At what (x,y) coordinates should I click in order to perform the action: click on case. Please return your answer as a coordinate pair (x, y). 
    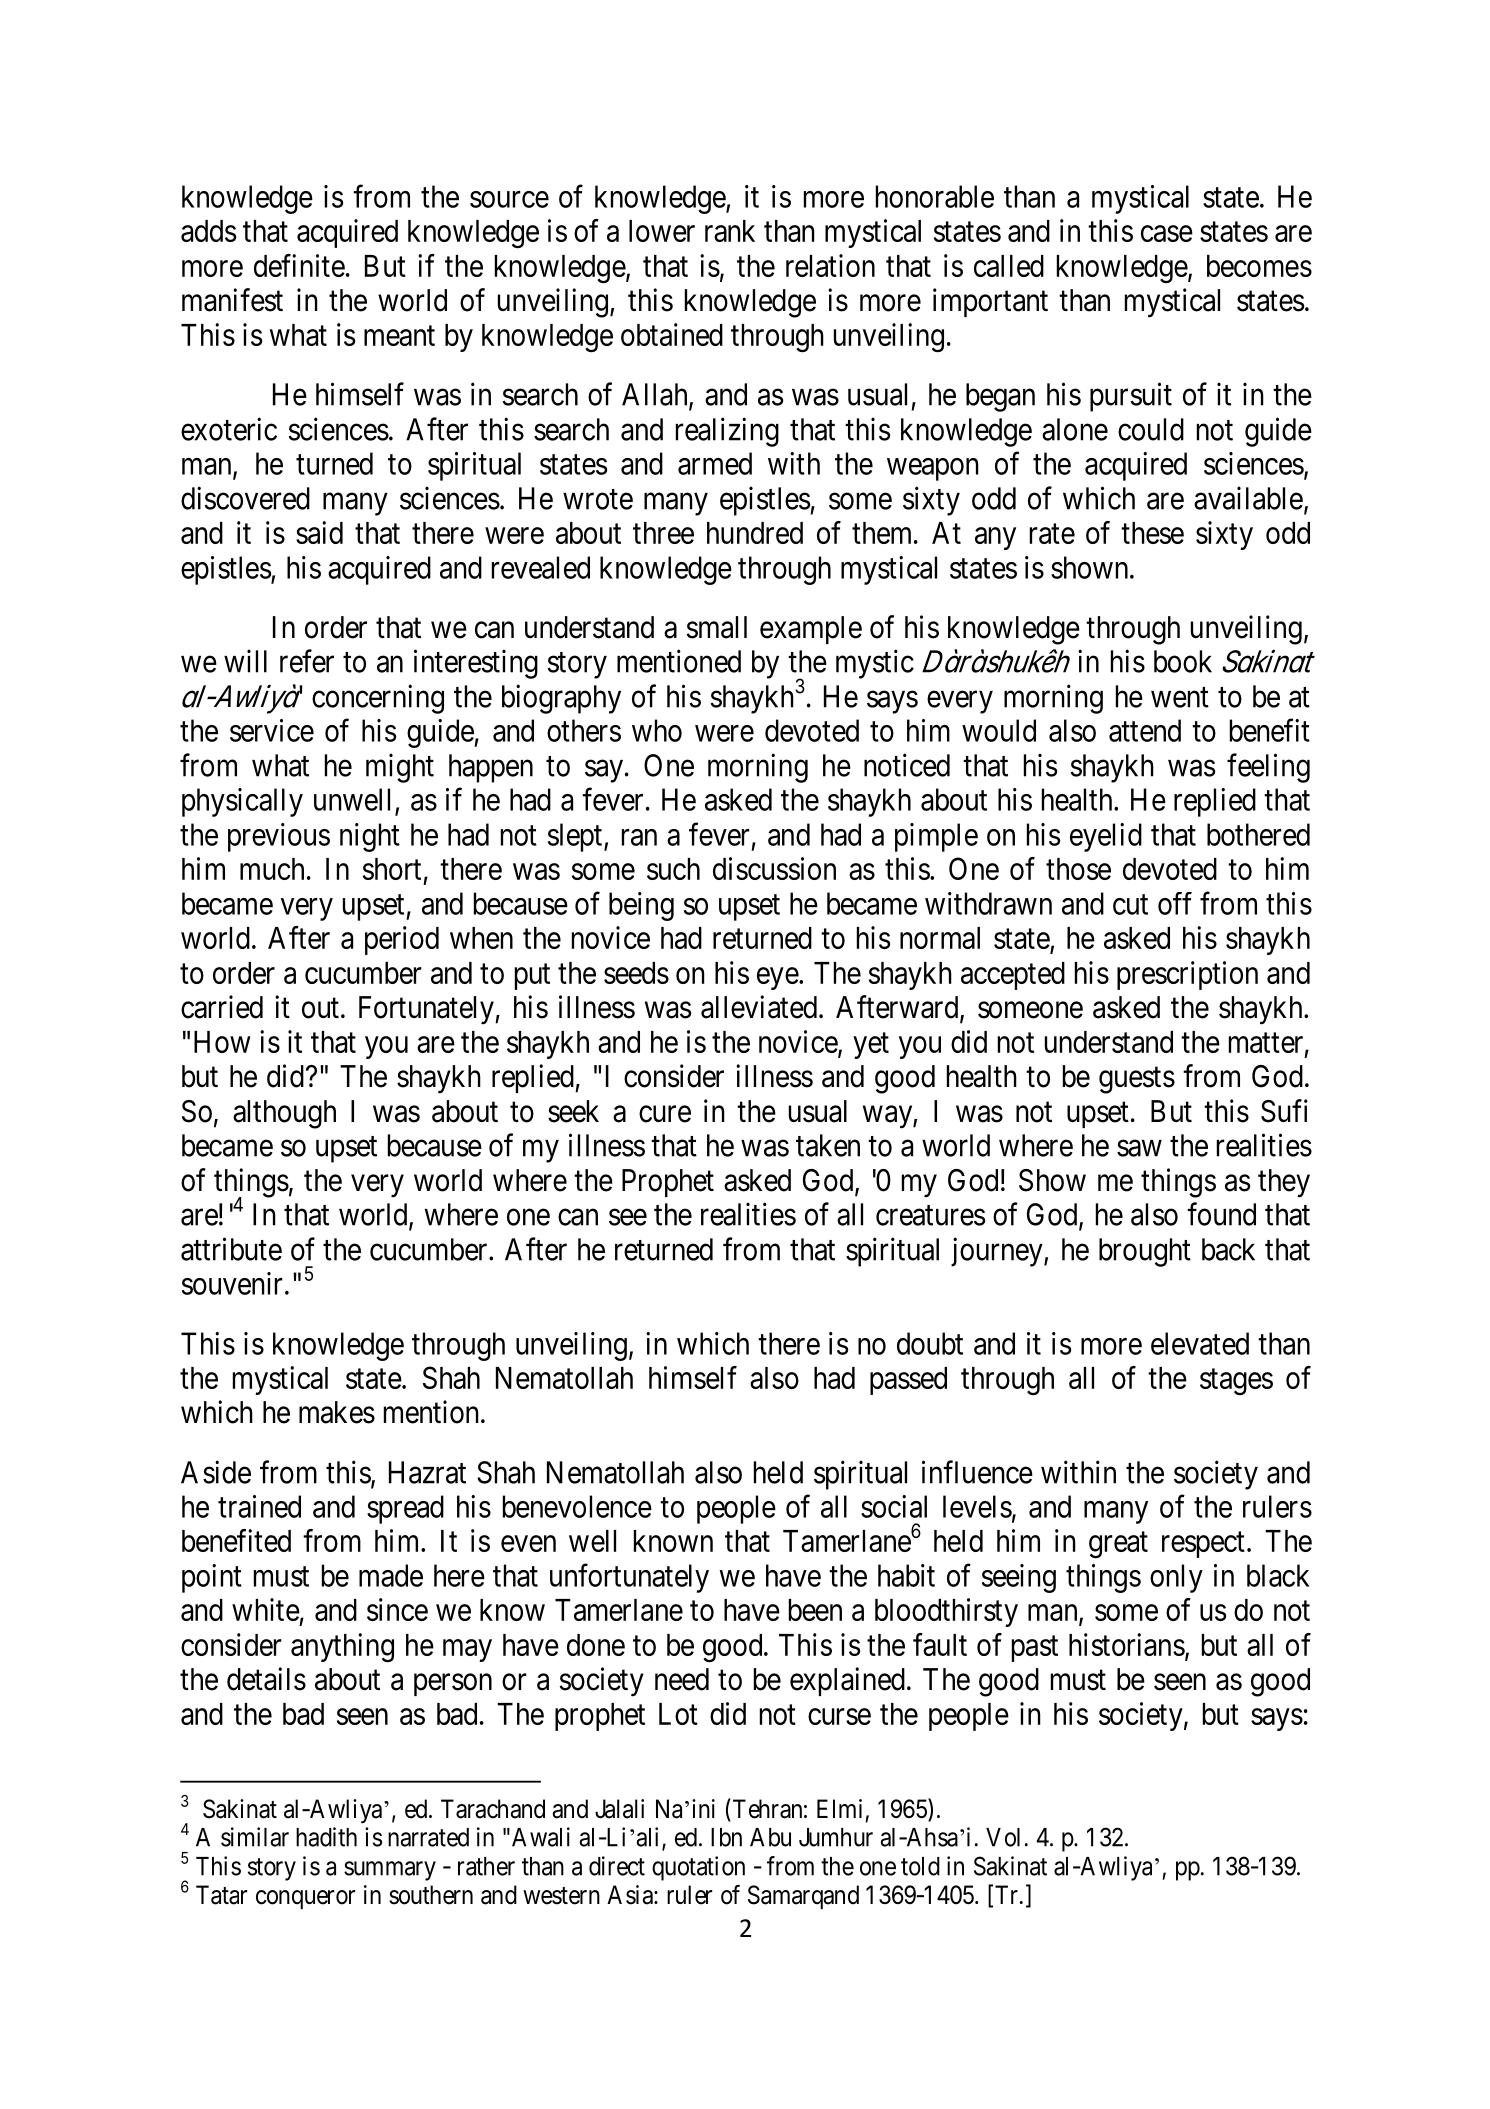
    Looking at the image, I should click on (1167, 234).
